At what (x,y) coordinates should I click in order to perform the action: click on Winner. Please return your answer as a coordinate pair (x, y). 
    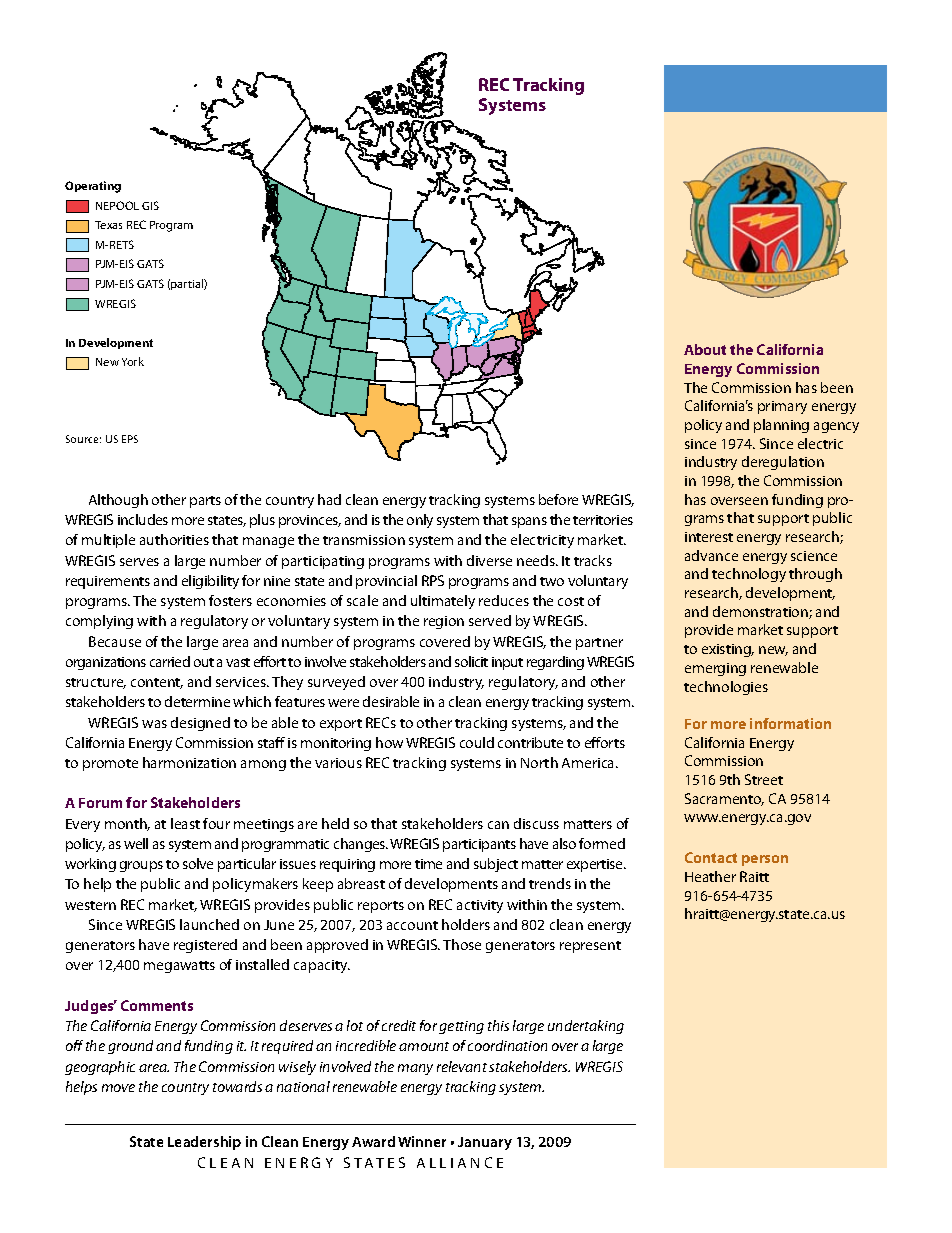
    Looking at the image, I should click on (422, 1141).
